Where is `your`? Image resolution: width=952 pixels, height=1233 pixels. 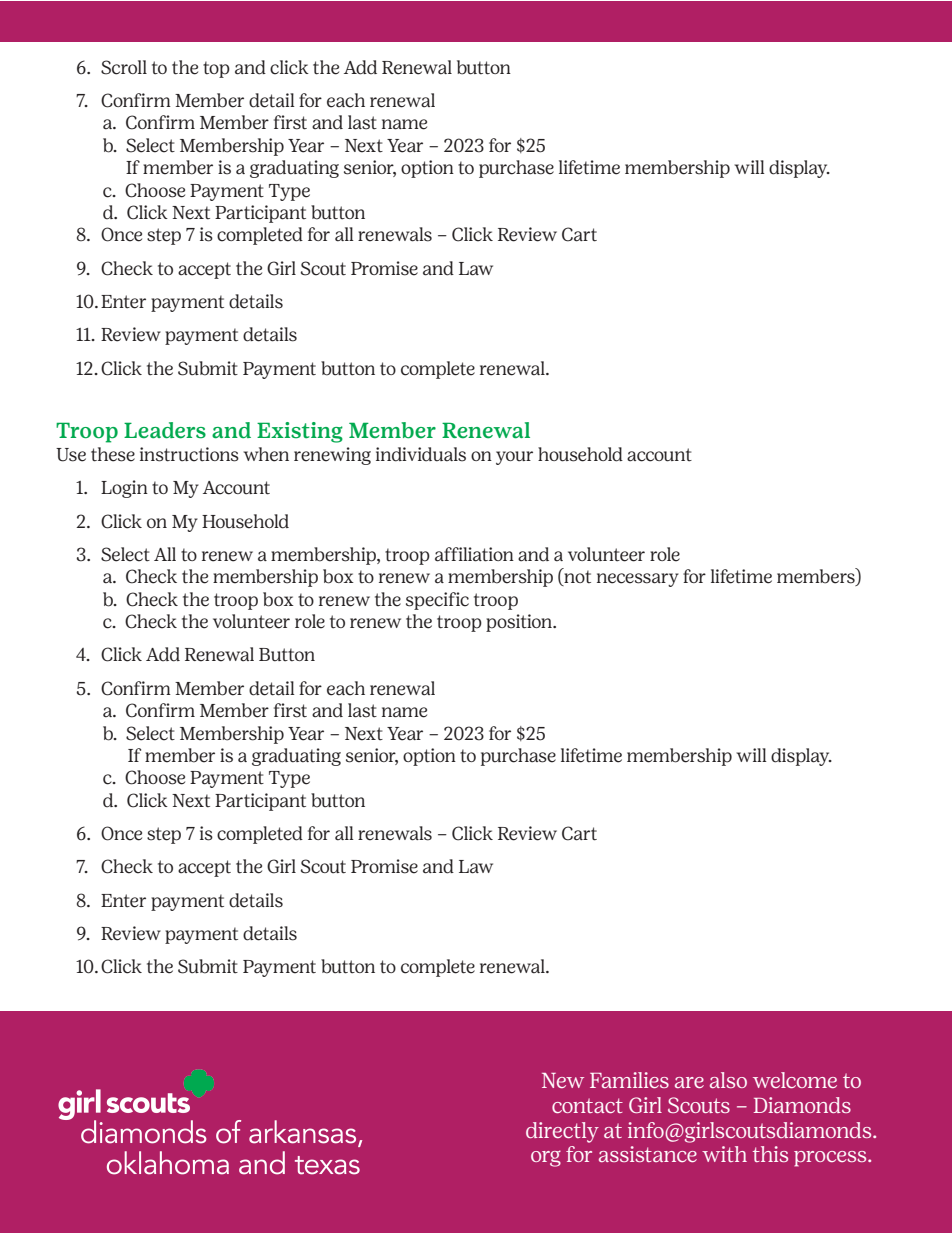
your is located at coordinates (514, 458).
